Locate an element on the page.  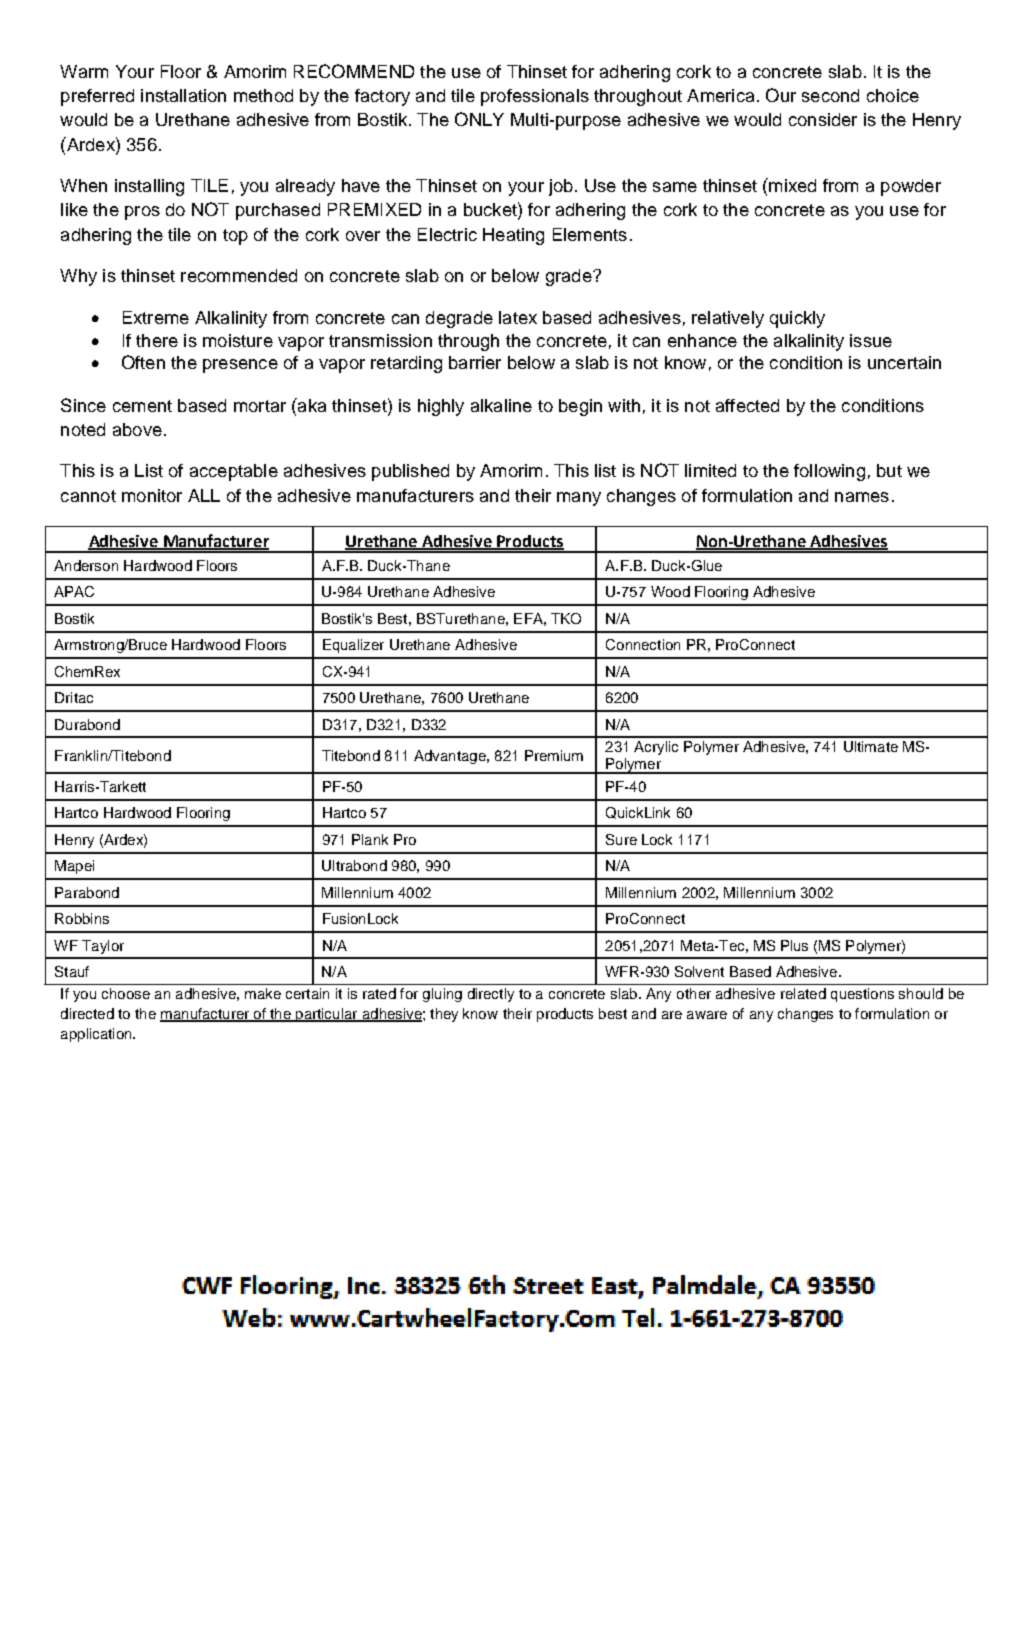
consider is located at coordinates (823, 119).
